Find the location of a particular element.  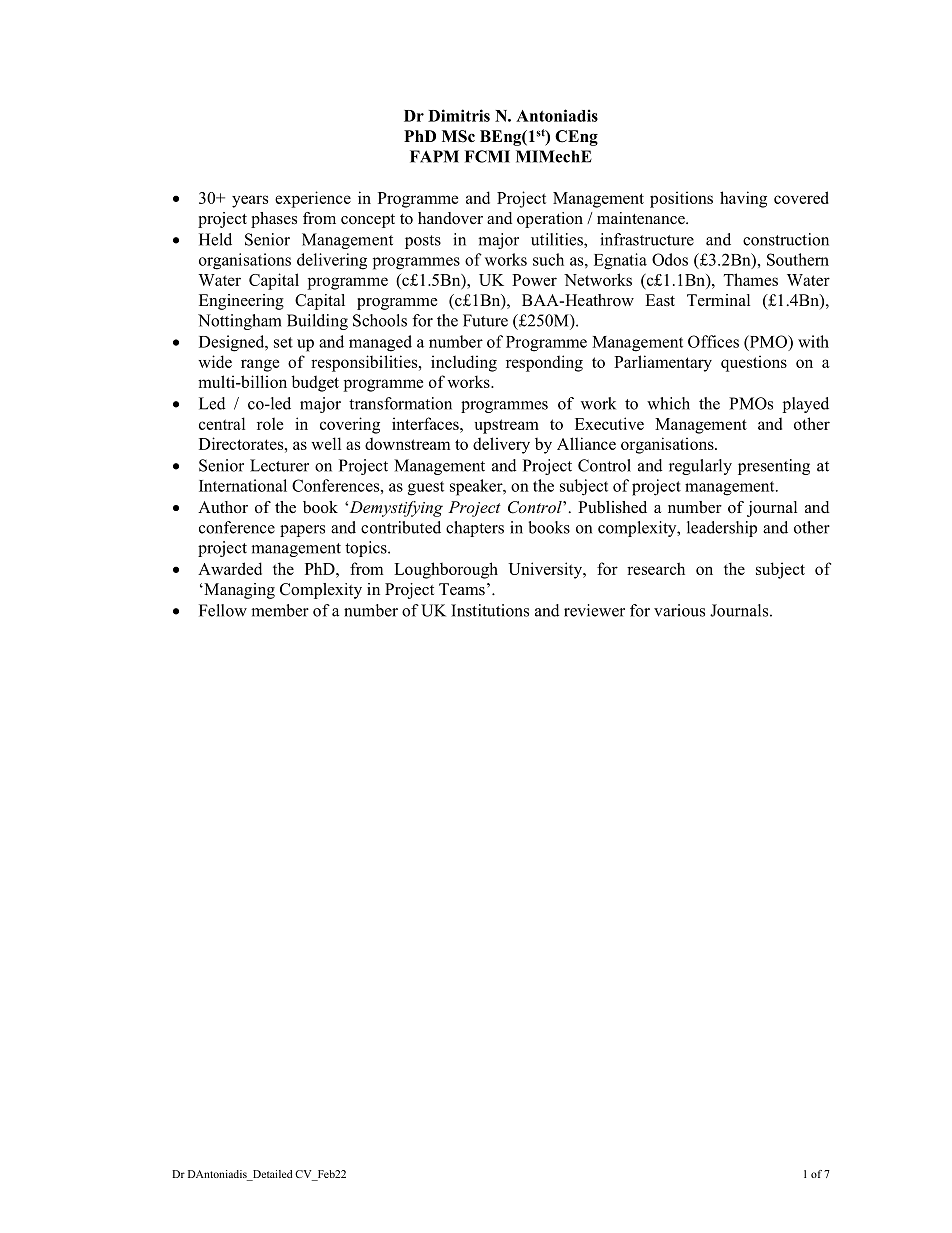

having is located at coordinates (743, 199).
